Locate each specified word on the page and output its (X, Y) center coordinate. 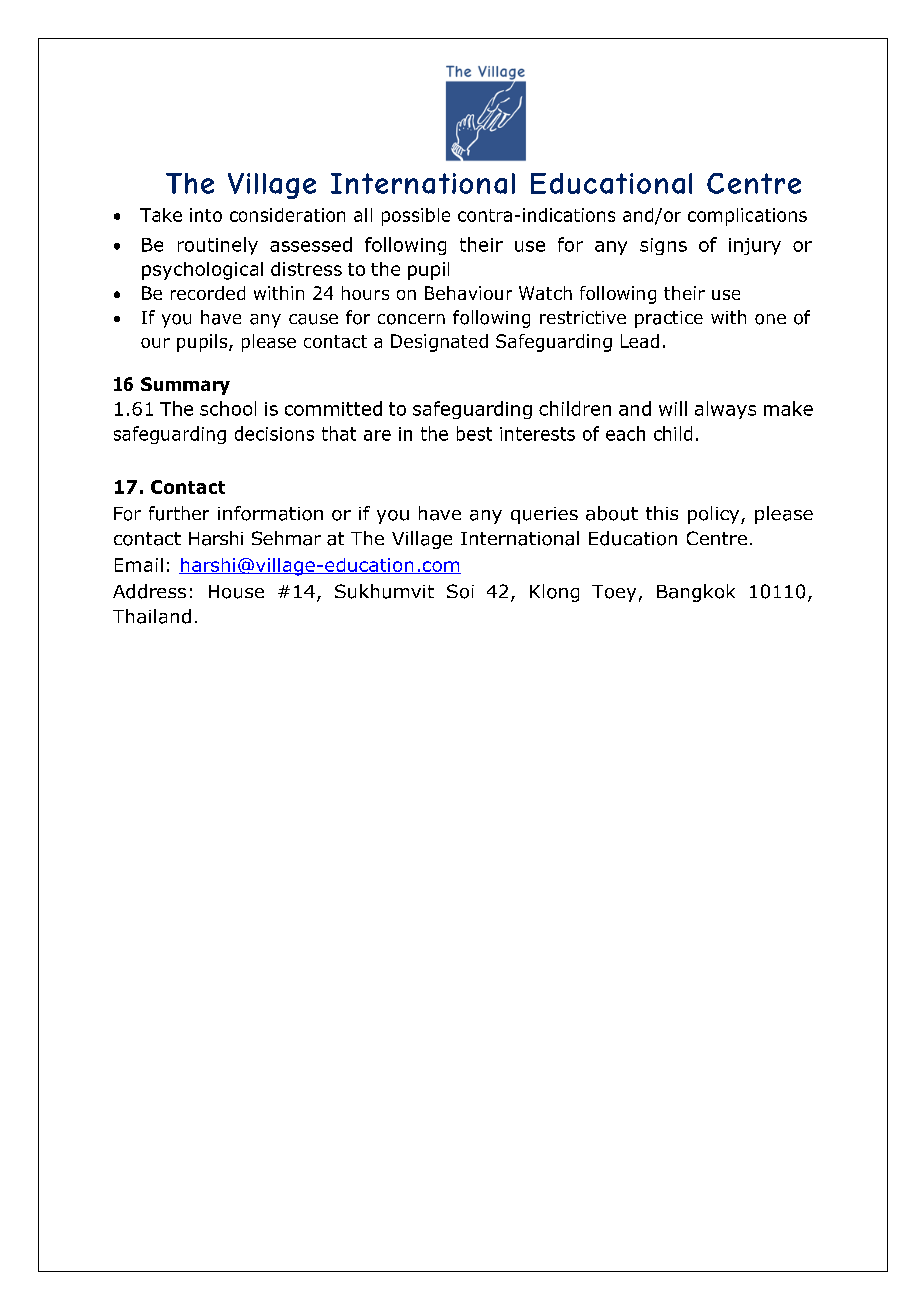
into (206, 215)
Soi (460, 591)
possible (416, 217)
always (725, 410)
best (474, 433)
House (236, 592)
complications (747, 217)
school (228, 408)
